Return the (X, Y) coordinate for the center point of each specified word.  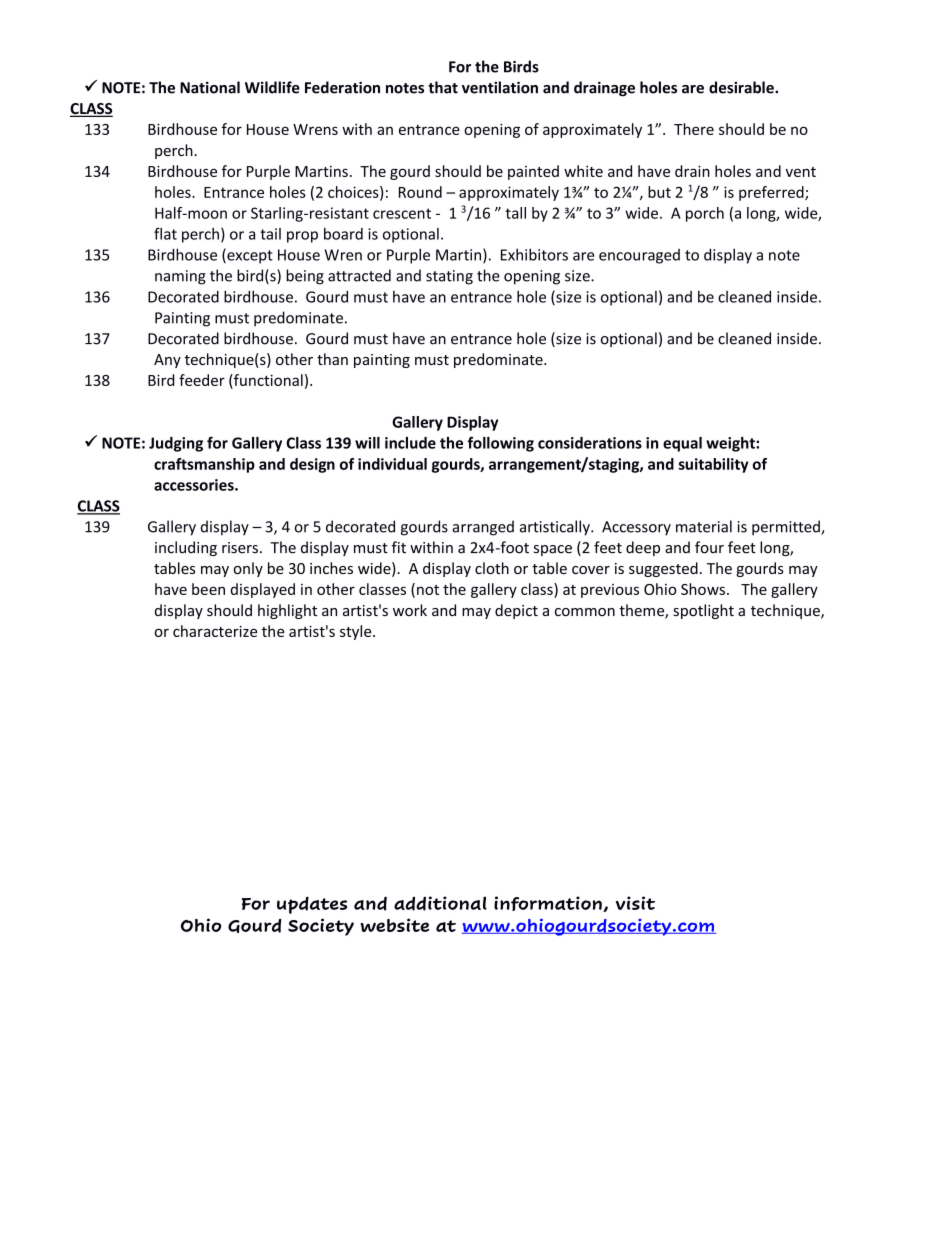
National (210, 87)
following (501, 444)
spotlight (703, 611)
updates (312, 905)
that (443, 87)
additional (440, 903)
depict (516, 611)
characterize (215, 631)
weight (731, 444)
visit (635, 903)
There (694, 129)
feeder (202, 380)
